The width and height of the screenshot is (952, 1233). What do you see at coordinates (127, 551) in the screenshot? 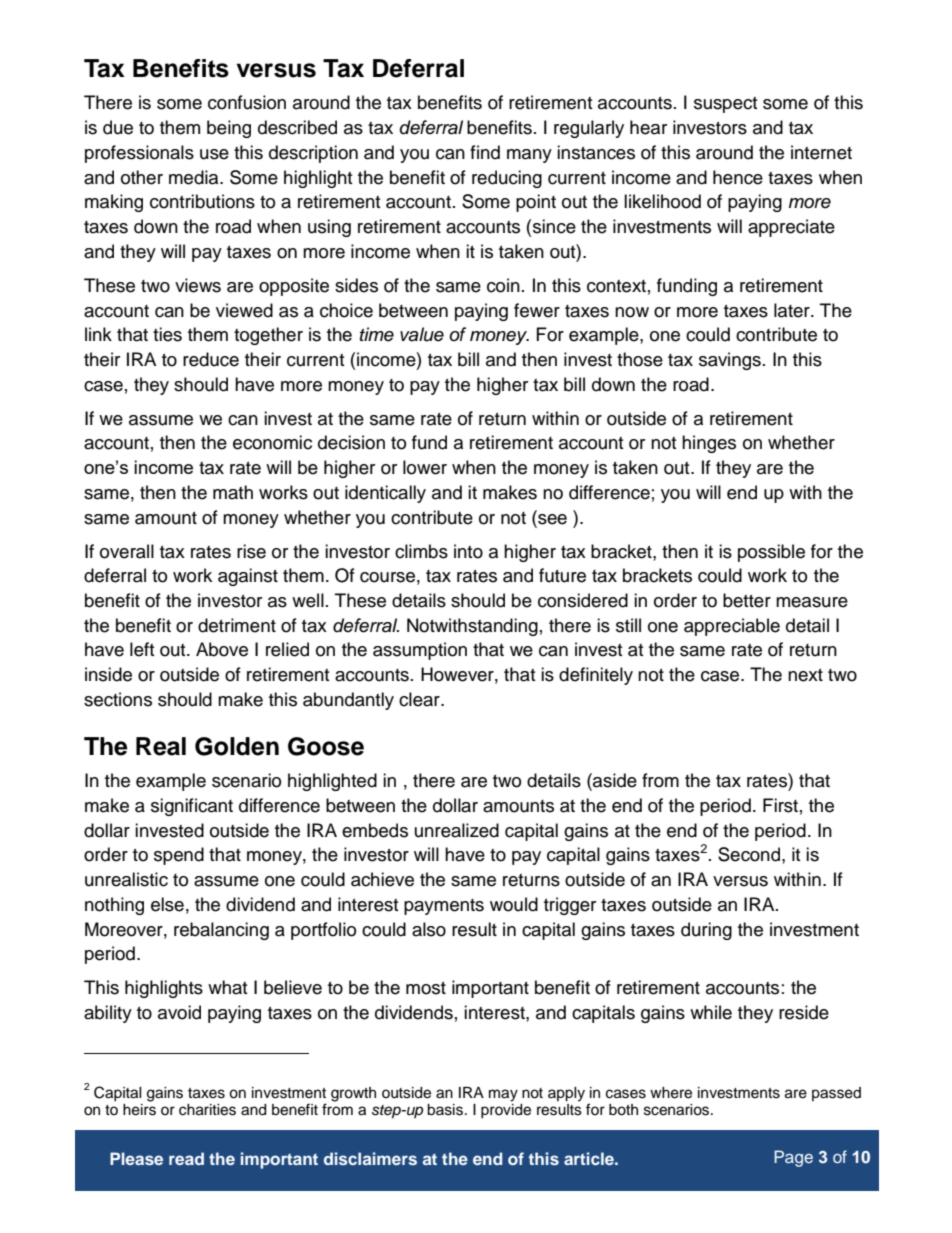
I see `overall` at bounding box center [127, 551].
